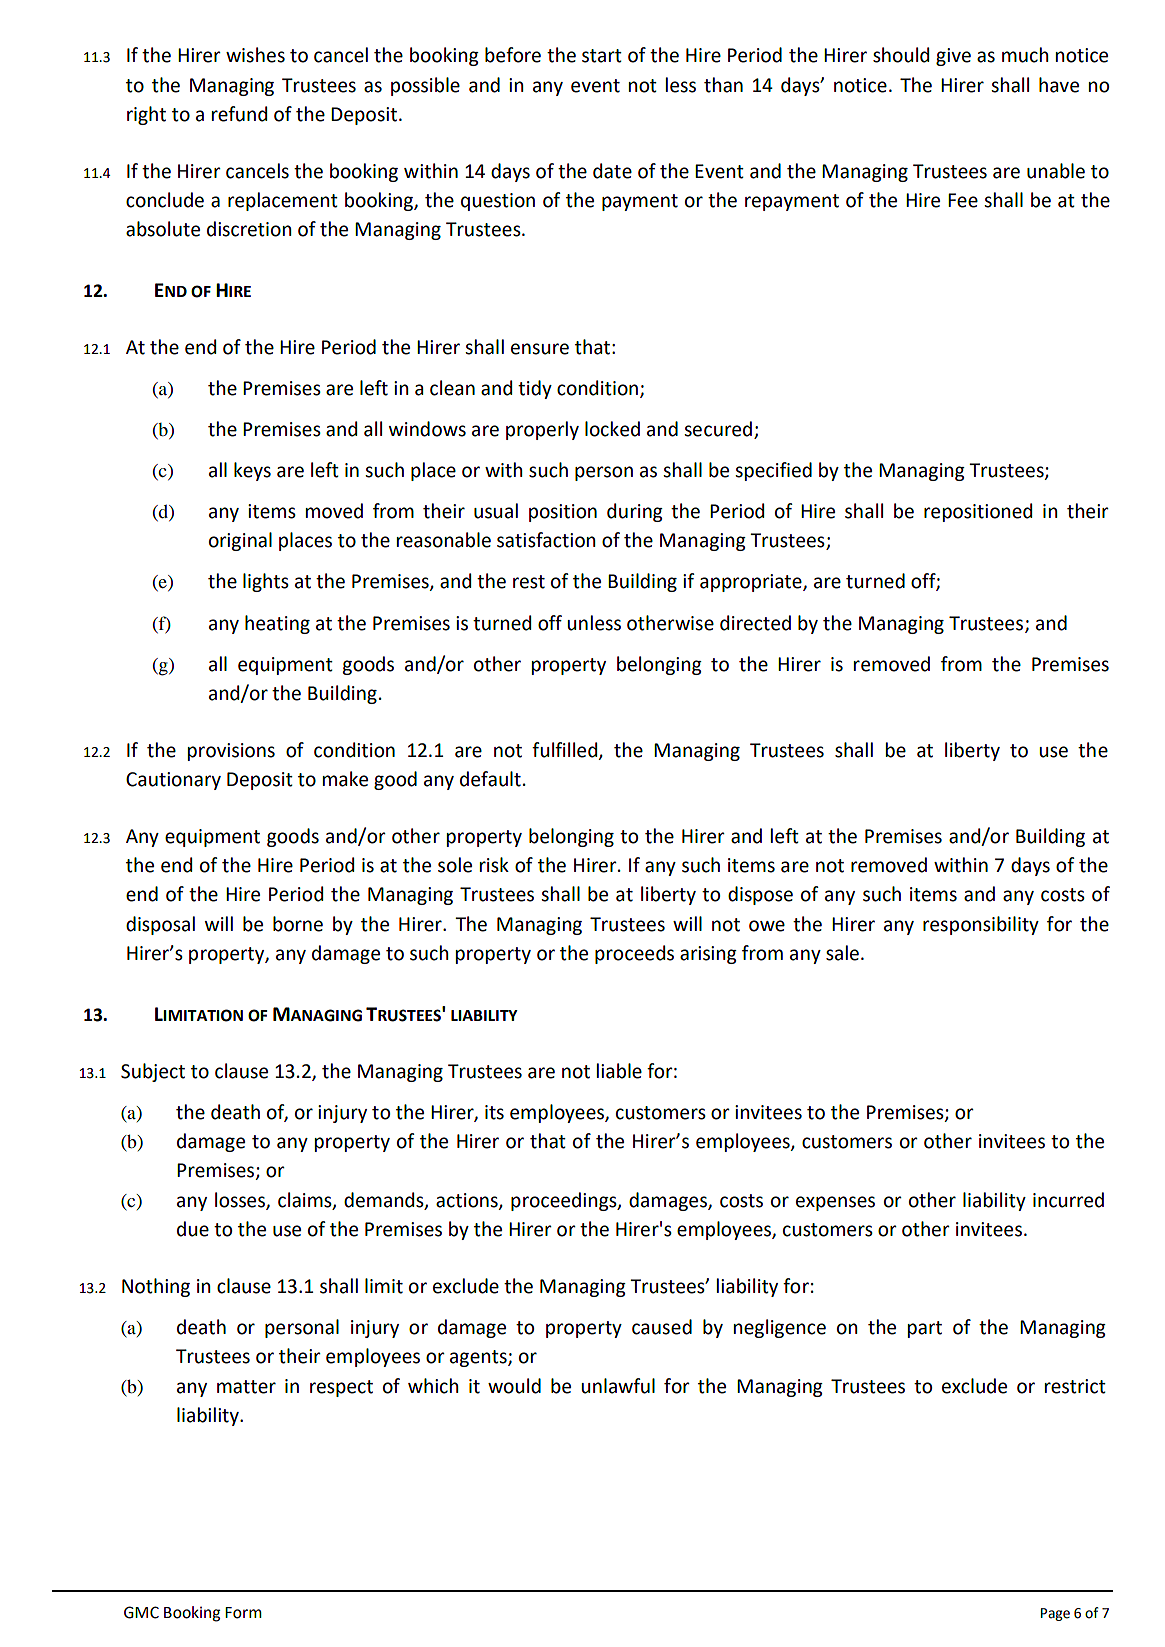  I want to click on Form, so click(243, 1613).
